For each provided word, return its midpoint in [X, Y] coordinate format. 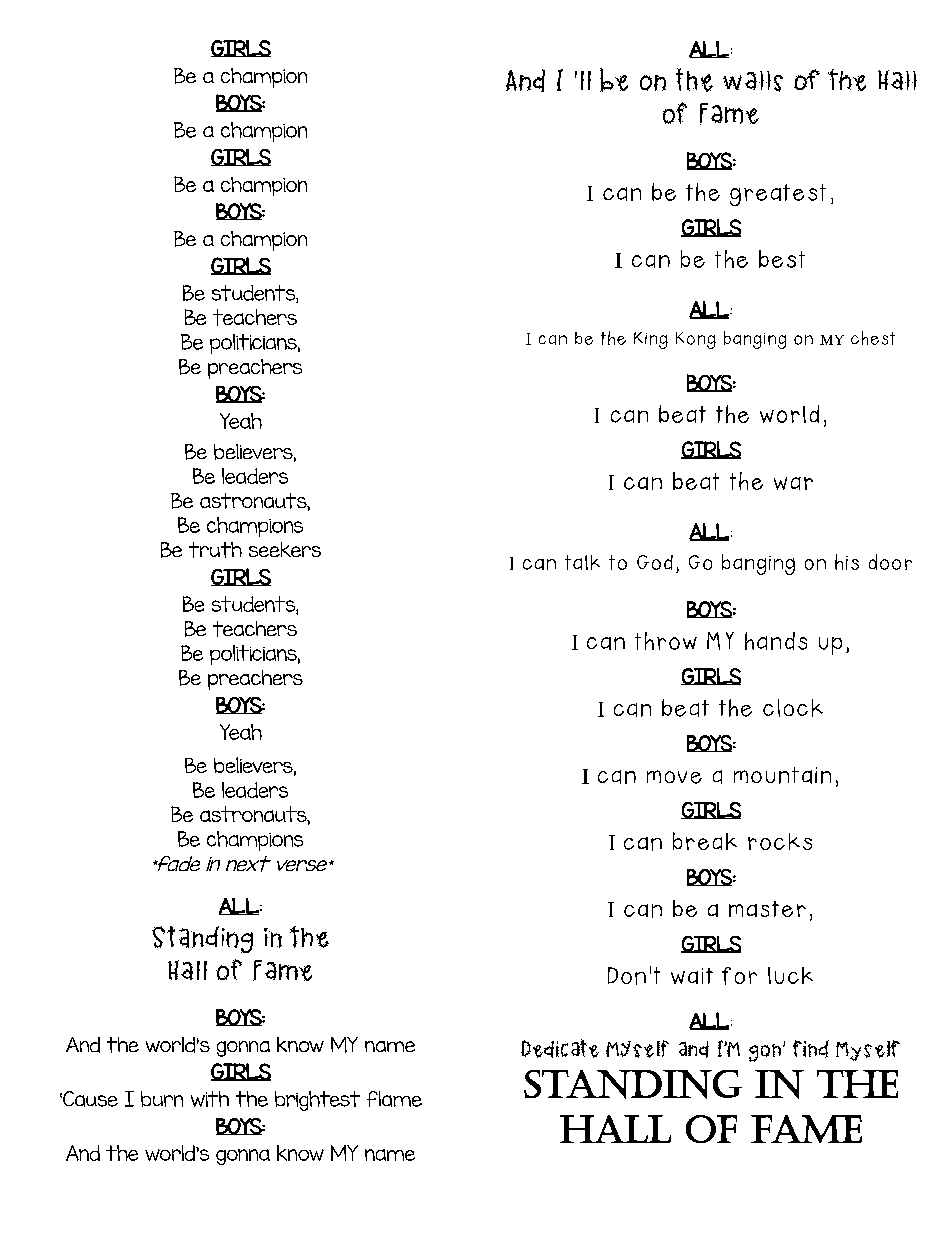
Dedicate [560, 1048]
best [782, 259]
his [847, 562]
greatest [778, 195]
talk [582, 562]
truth [215, 550]
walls [753, 81]
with [210, 1099]
